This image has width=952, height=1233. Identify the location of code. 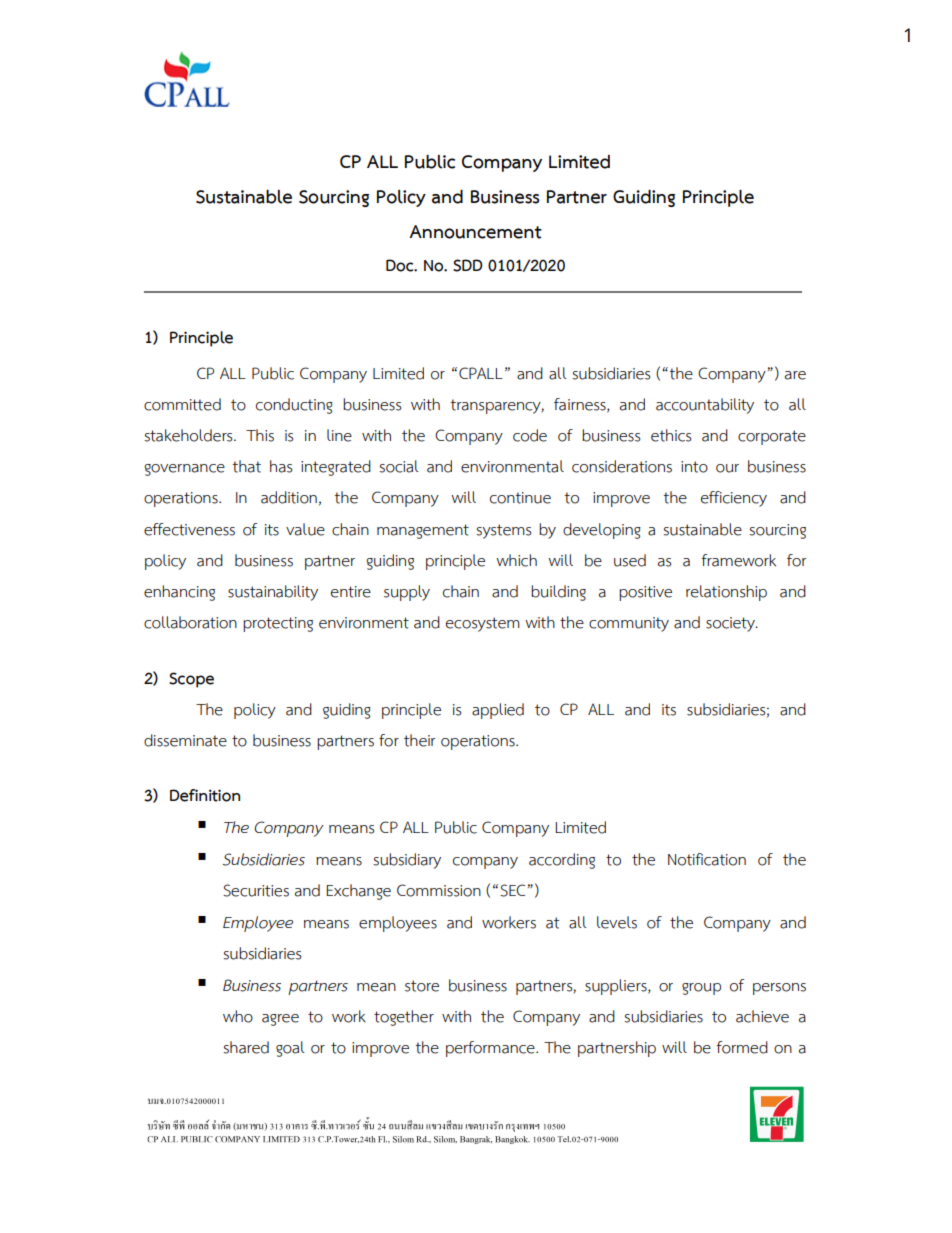
(530, 435).
